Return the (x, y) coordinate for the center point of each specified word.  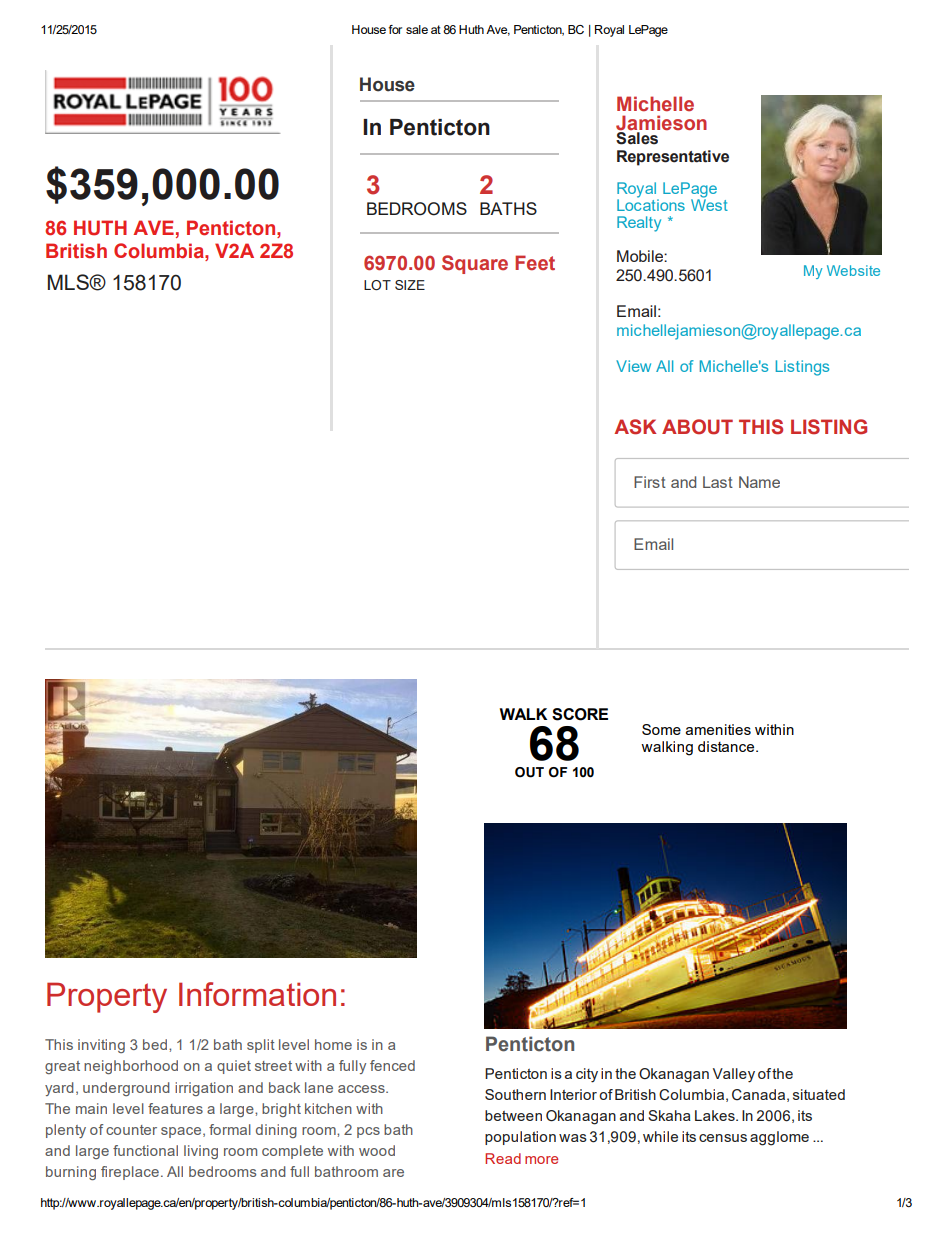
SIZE (410, 285)
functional (145, 1150)
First (650, 482)
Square (475, 264)
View (633, 366)
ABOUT (697, 427)
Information (257, 994)
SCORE (580, 714)
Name (759, 482)
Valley (734, 1075)
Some (661, 729)
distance (727, 746)
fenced (392, 1065)
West (709, 204)
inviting (101, 1046)
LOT (377, 285)
